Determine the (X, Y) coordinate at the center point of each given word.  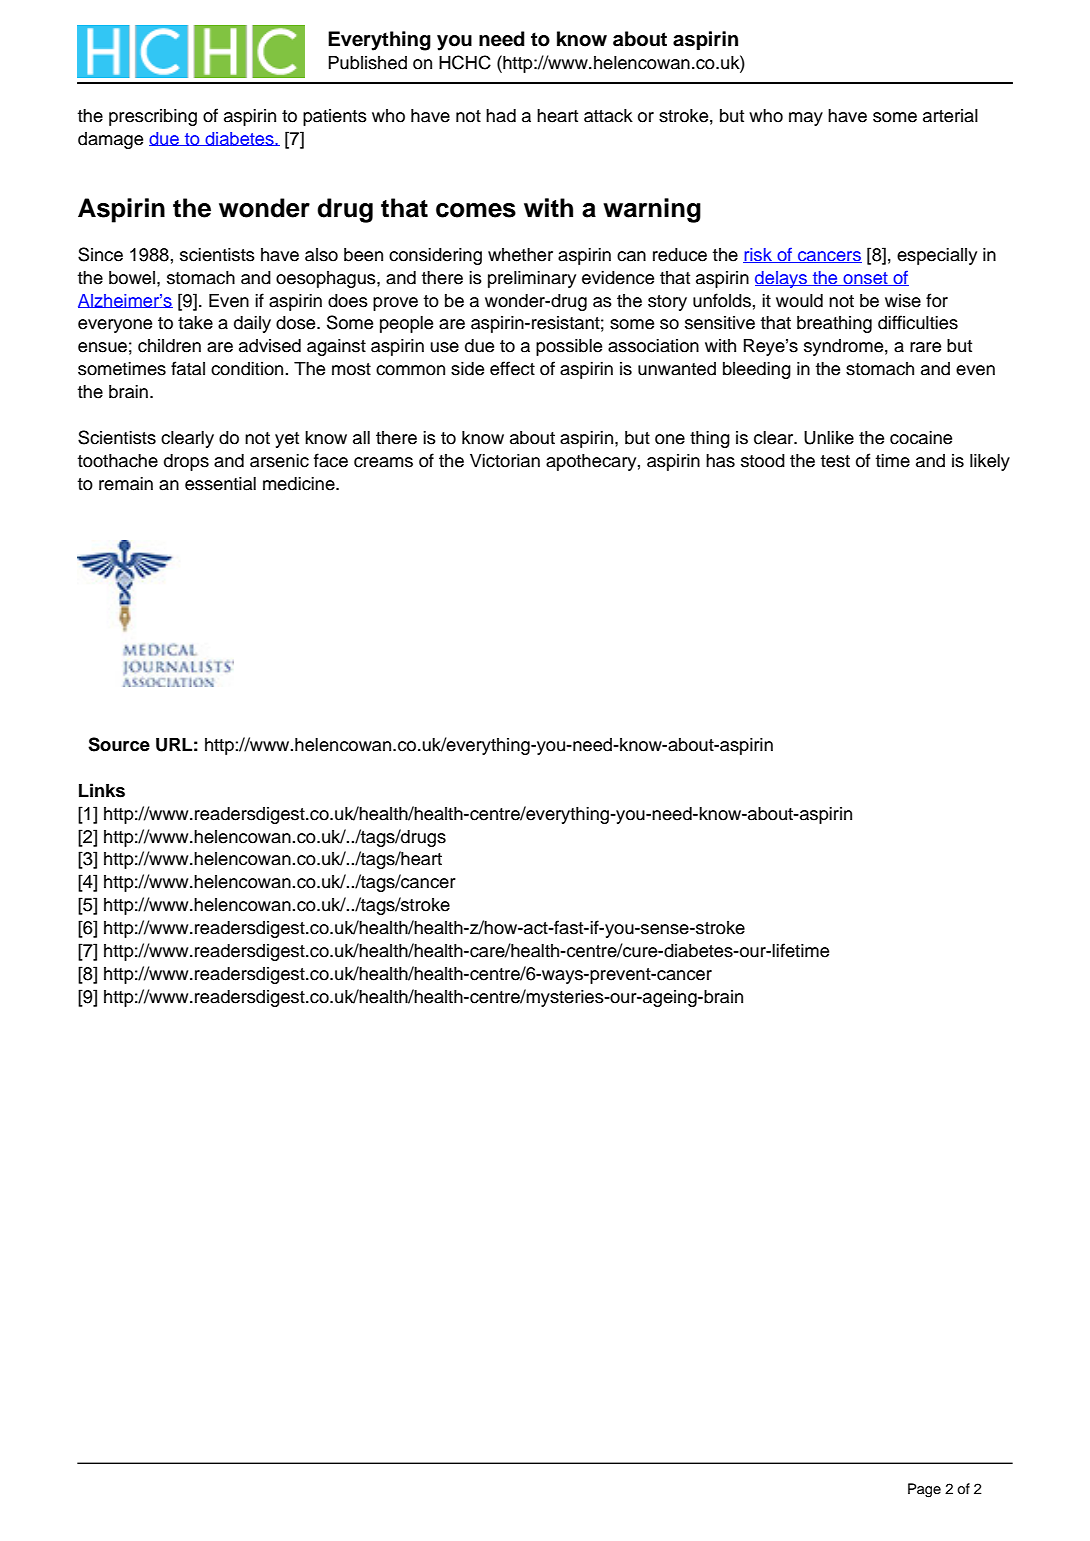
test (835, 461)
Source (119, 744)
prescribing (153, 117)
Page (924, 1490)
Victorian (505, 461)
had (501, 116)
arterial (950, 116)
